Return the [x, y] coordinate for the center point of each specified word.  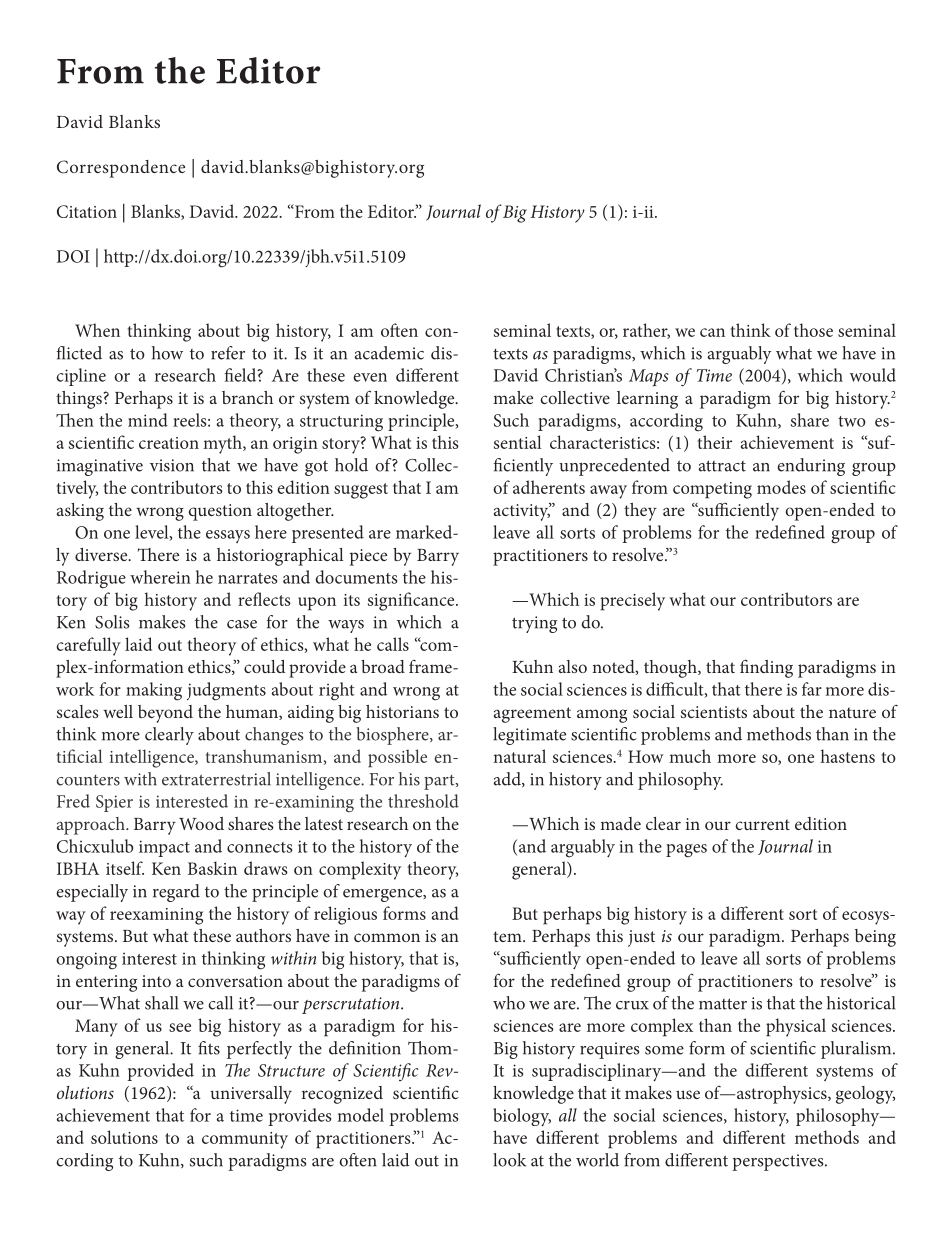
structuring [341, 423]
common [387, 937]
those [813, 330]
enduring [811, 467]
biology [522, 1117]
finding [766, 668]
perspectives [779, 1162]
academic [389, 353]
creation [169, 443]
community [245, 1140]
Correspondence [121, 169]
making [154, 691]
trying [534, 624]
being [875, 938]
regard [176, 893]
